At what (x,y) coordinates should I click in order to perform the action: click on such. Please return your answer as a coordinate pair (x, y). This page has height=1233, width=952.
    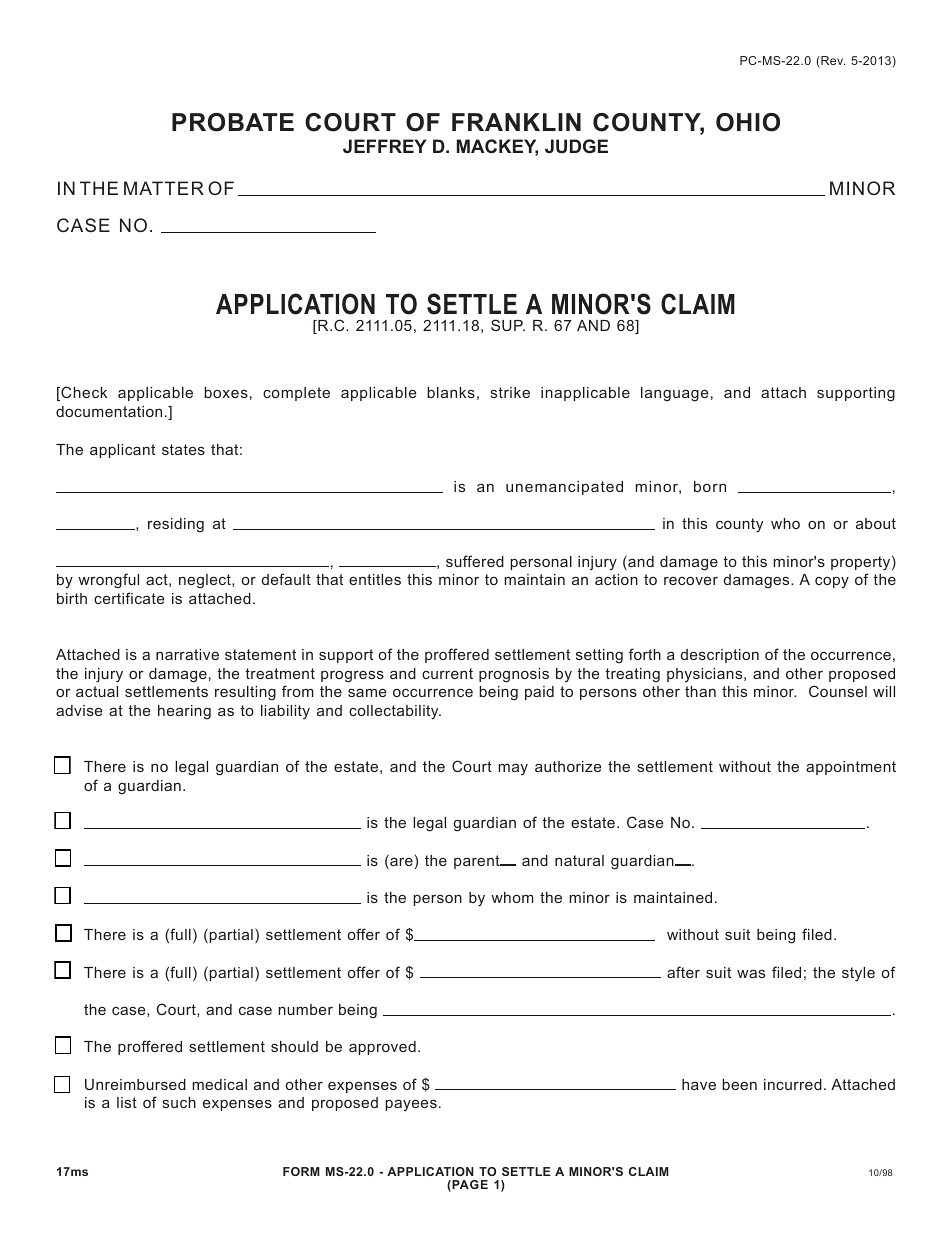
    Looking at the image, I should click on (179, 1102).
